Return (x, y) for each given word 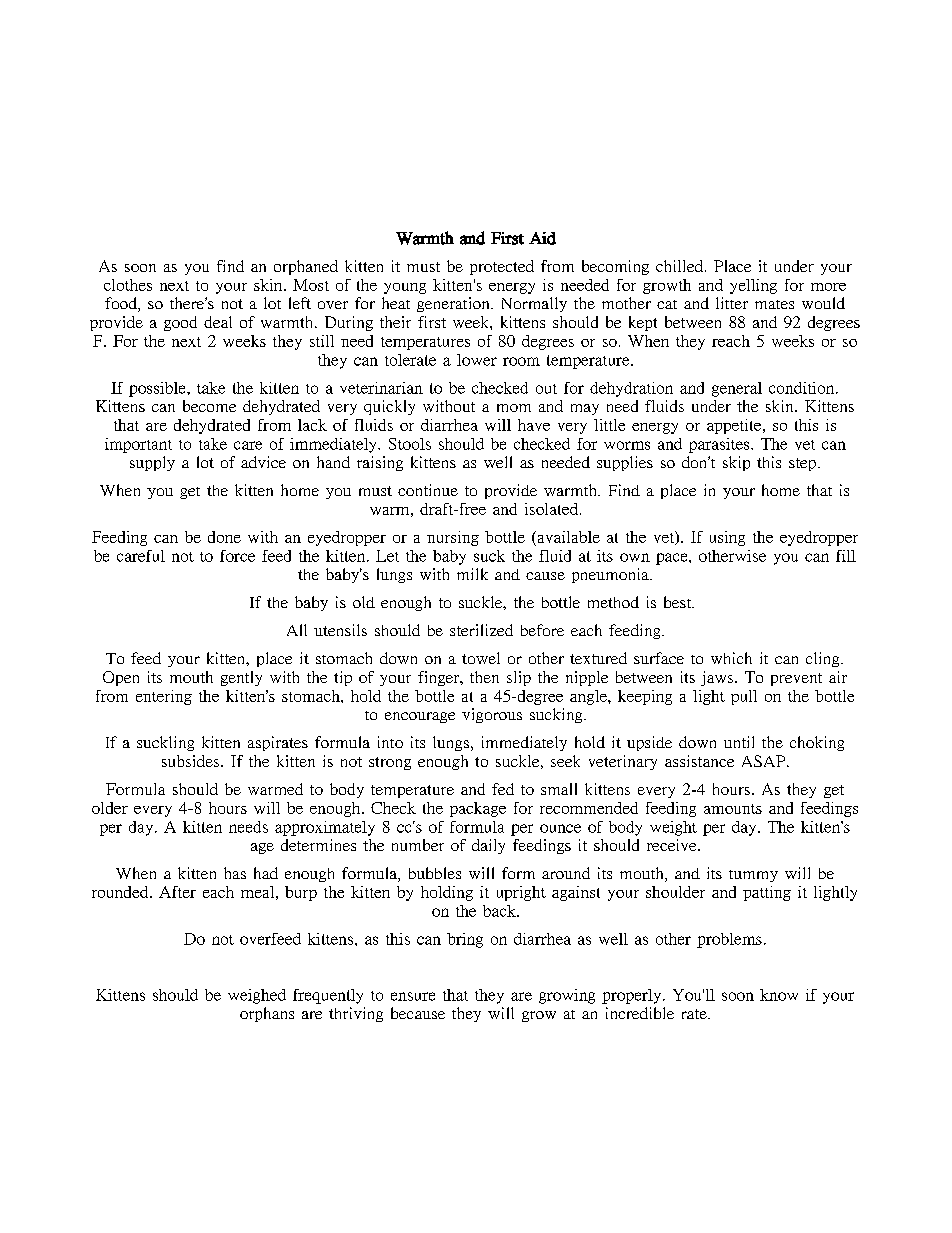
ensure (413, 996)
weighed (257, 996)
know (779, 995)
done (224, 537)
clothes (128, 285)
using (727, 538)
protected (502, 267)
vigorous (492, 715)
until (739, 742)
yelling (753, 286)
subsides (192, 761)
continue (428, 490)
